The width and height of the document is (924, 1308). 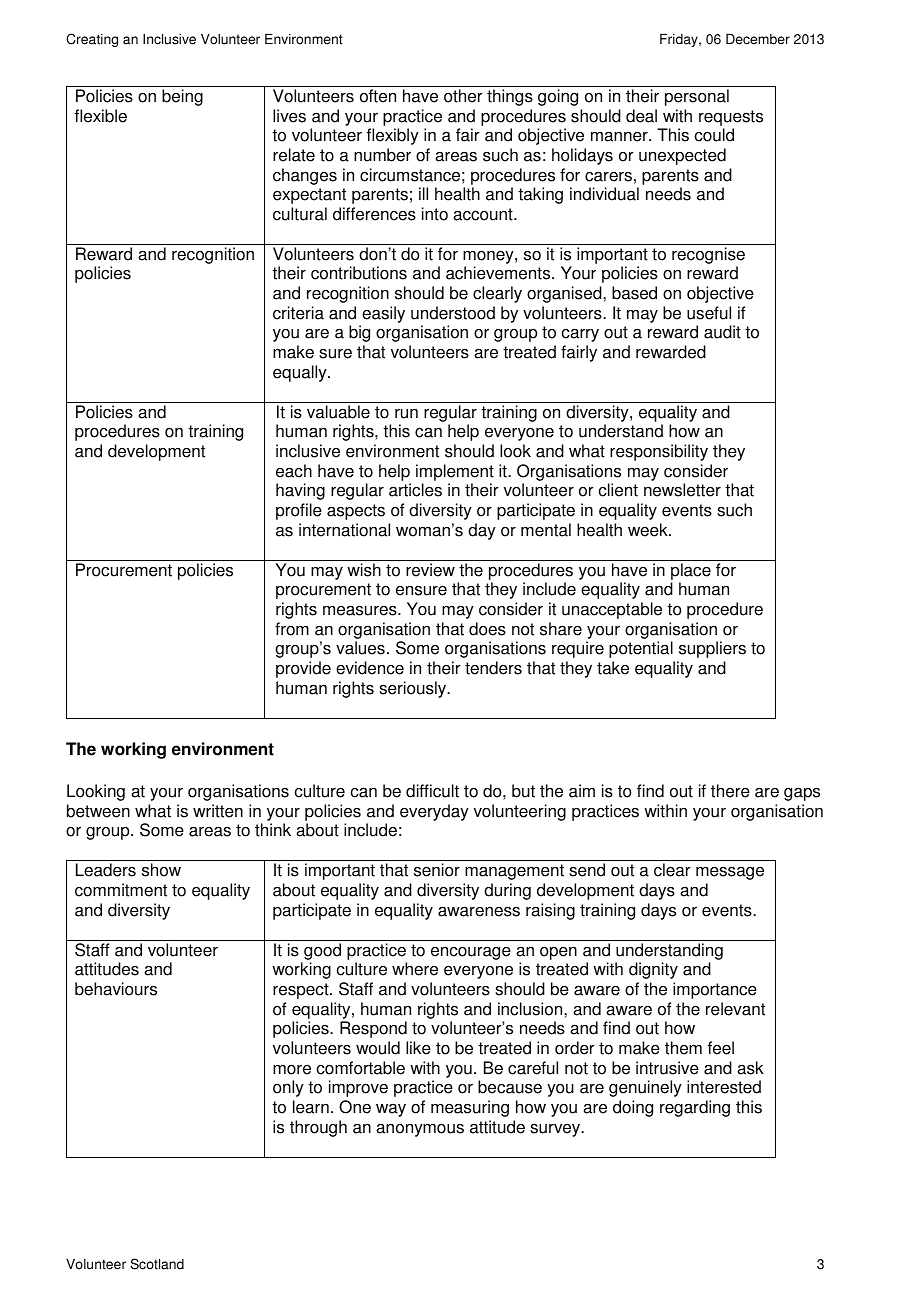 What do you see at coordinates (182, 97) in the document?
I see `being` at bounding box center [182, 97].
